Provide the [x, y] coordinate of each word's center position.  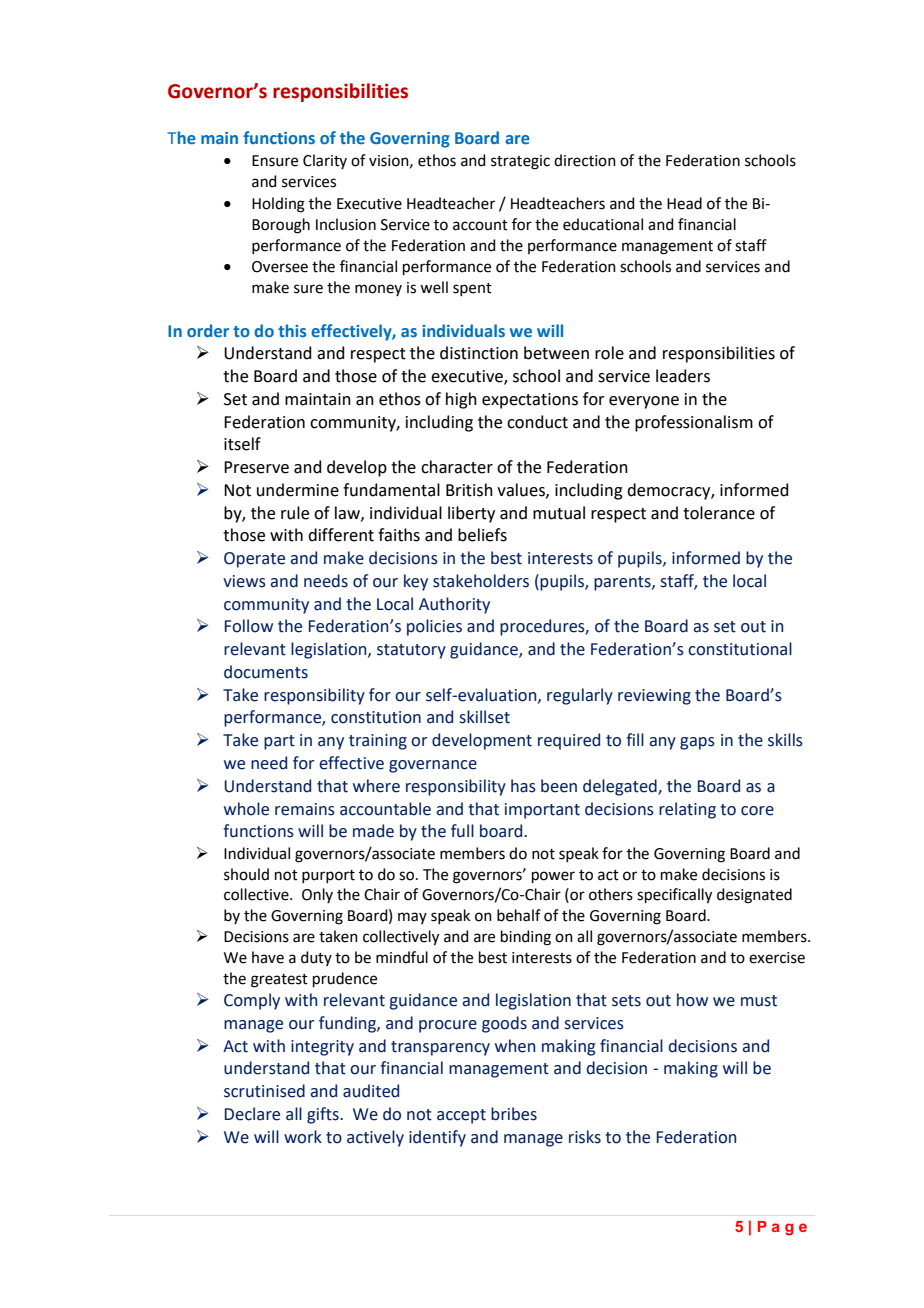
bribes [514, 1114]
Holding [278, 205]
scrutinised [264, 1091]
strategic [520, 162]
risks [585, 1137]
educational [603, 224]
